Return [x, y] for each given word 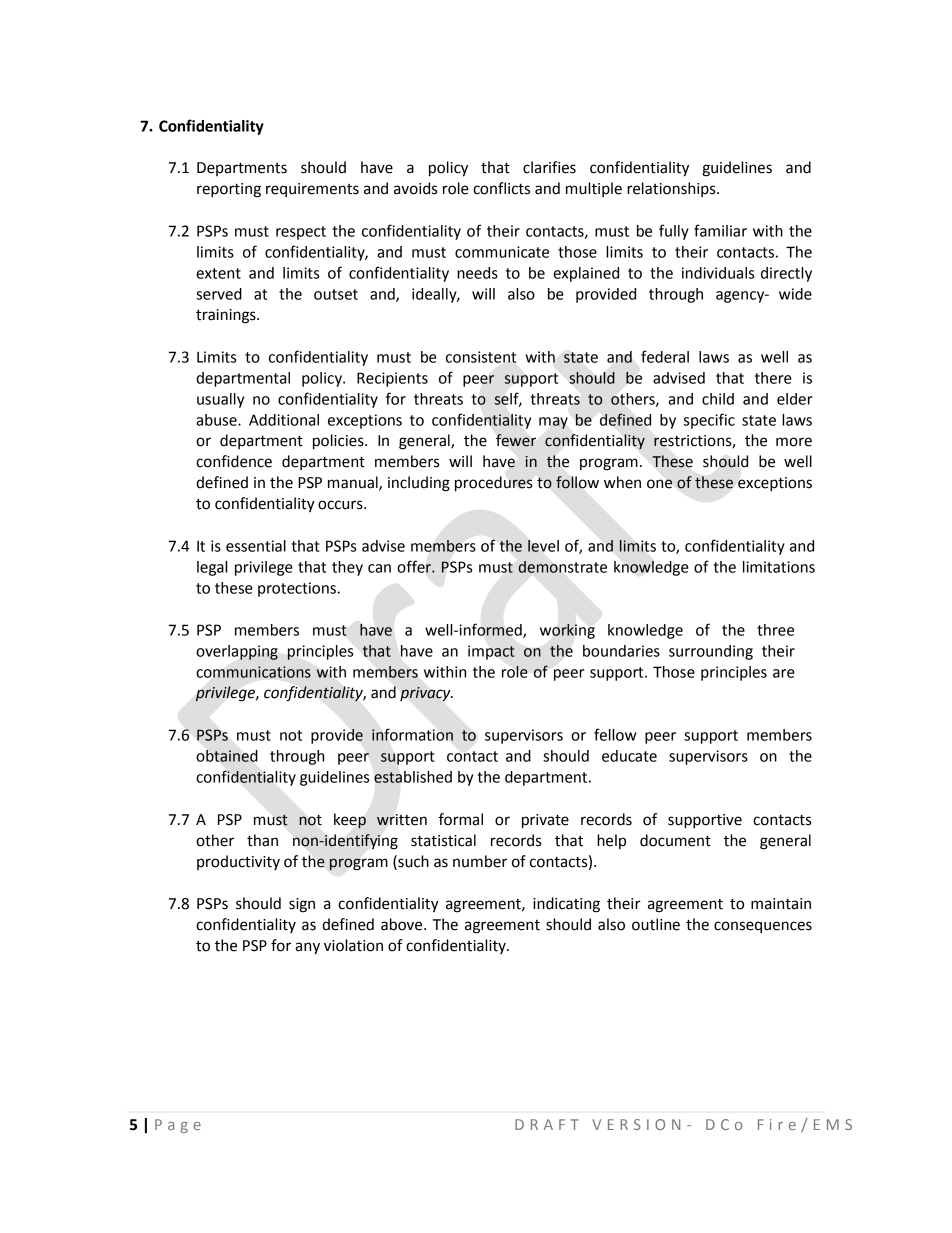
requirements [312, 190]
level [543, 546]
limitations [779, 567]
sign [302, 905]
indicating [566, 905]
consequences [763, 927]
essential [256, 546]
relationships [672, 189]
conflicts [501, 188]
